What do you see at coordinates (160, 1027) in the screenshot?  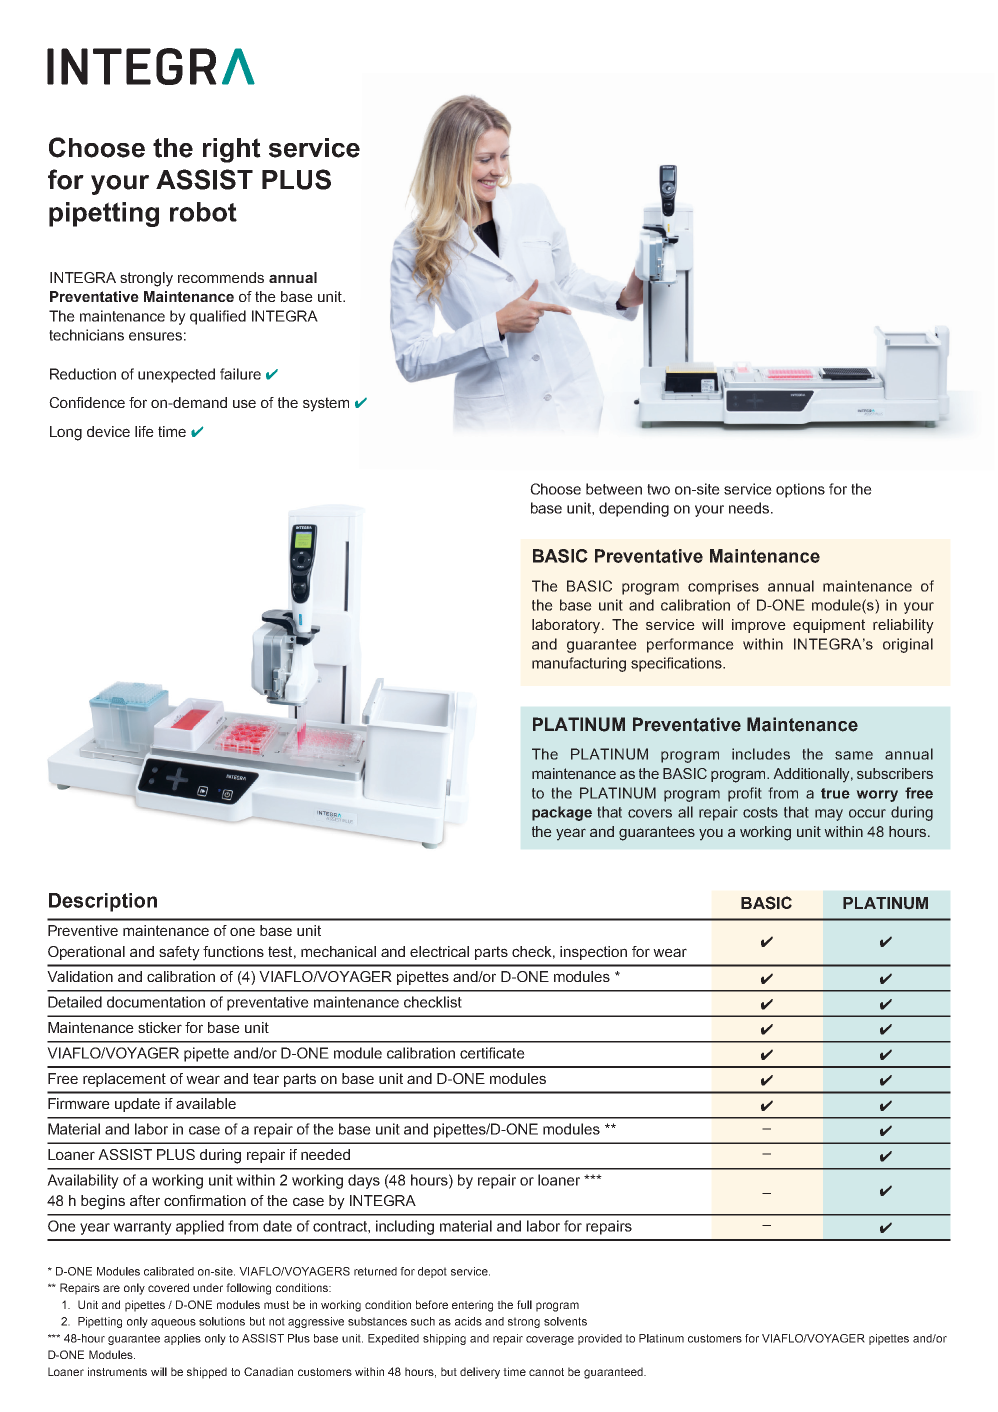 I see `sticker` at bounding box center [160, 1027].
